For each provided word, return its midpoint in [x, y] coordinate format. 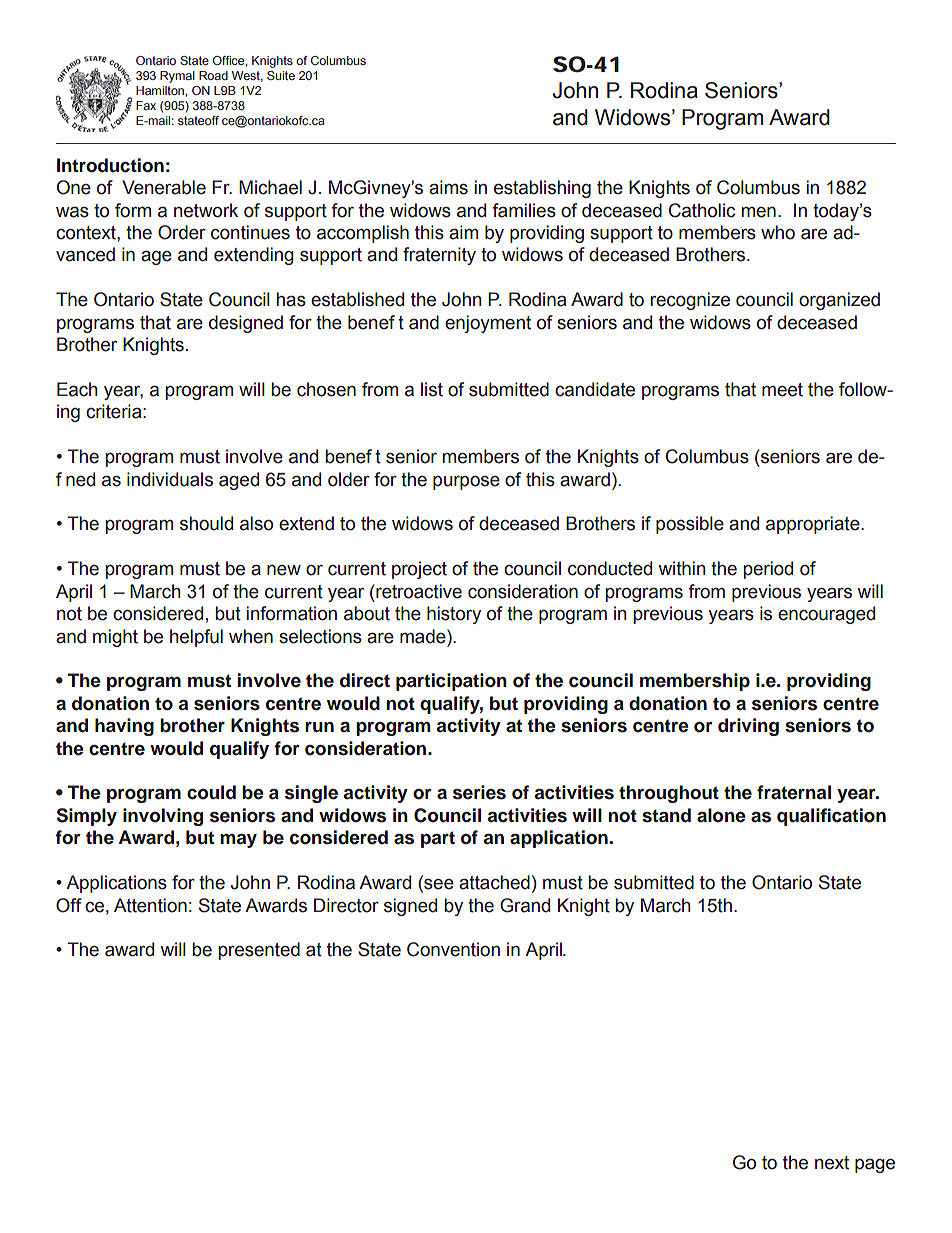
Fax [146, 105]
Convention [453, 949]
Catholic [702, 210]
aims [448, 187]
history [454, 615]
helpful [196, 638]
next [832, 1163]
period [768, 570]
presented [259, 951]
